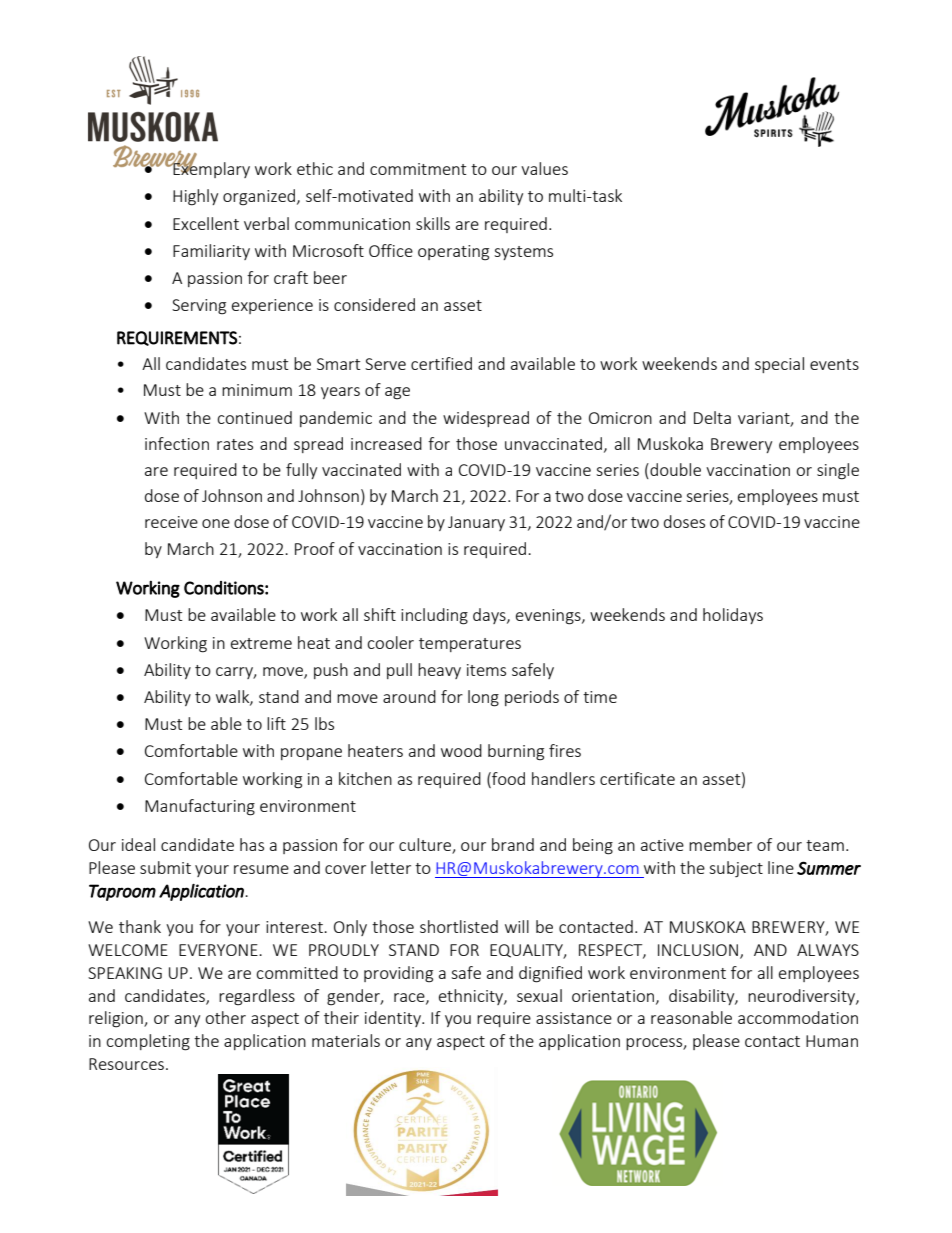 The height and width of the screenshot is (1233, 952). What do you see at coordinates (637, 778) in the screenshot?
I see `certificate` at bounding box center [637, 778].
